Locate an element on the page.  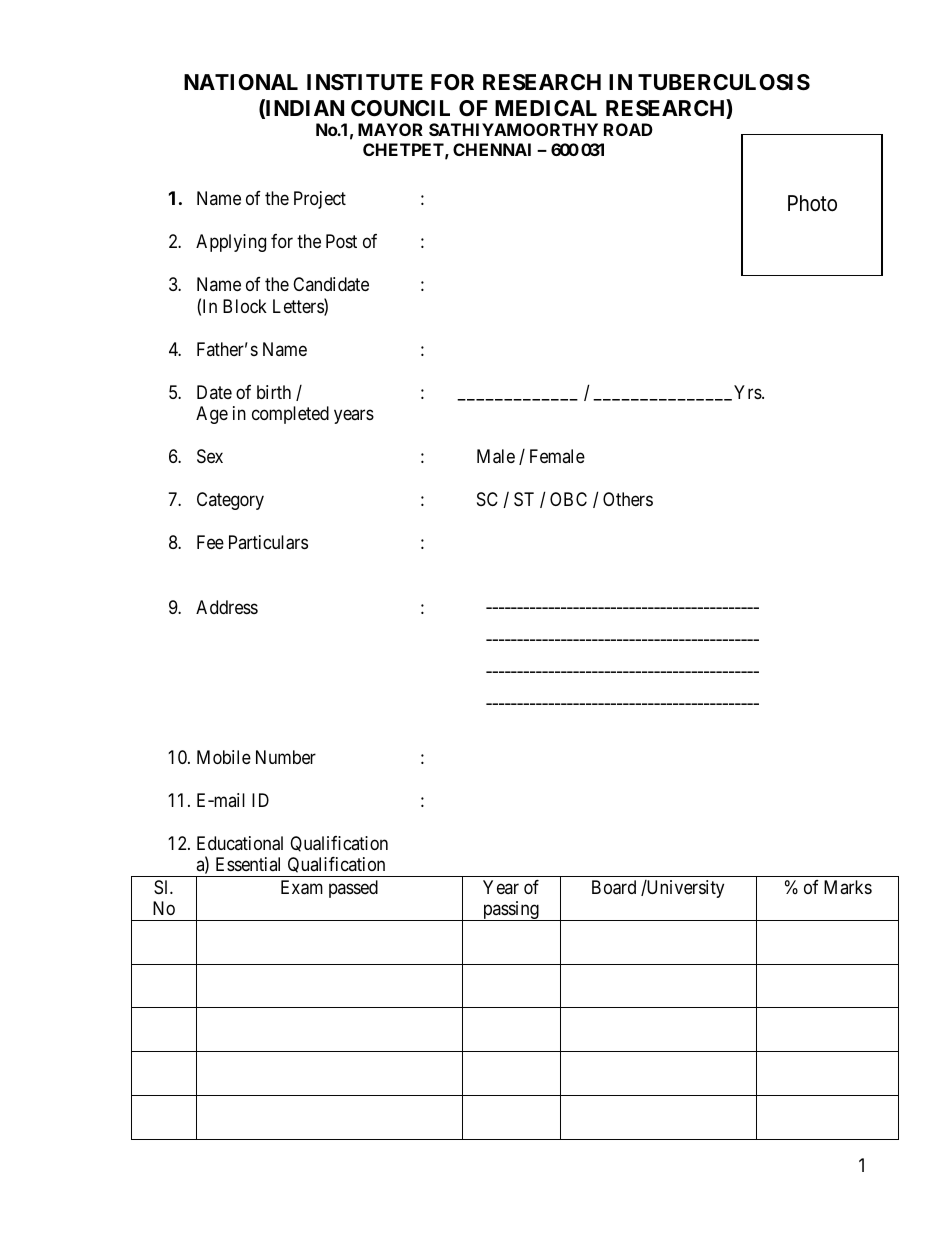
ROAD is located at coordinates (628, 129).
